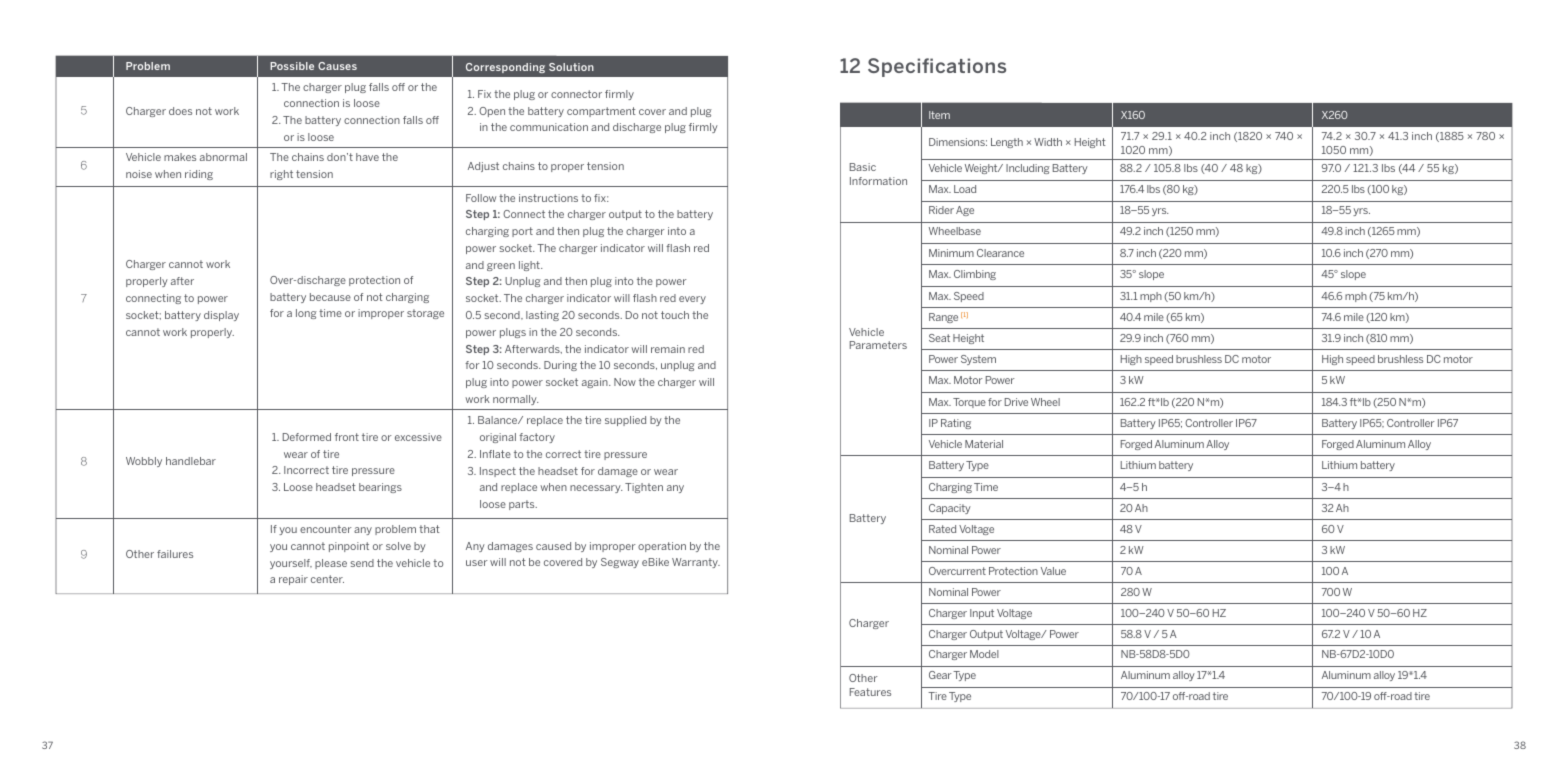 This document has width=1568, height=783. I want to click on Solution, so click(571, 67).
